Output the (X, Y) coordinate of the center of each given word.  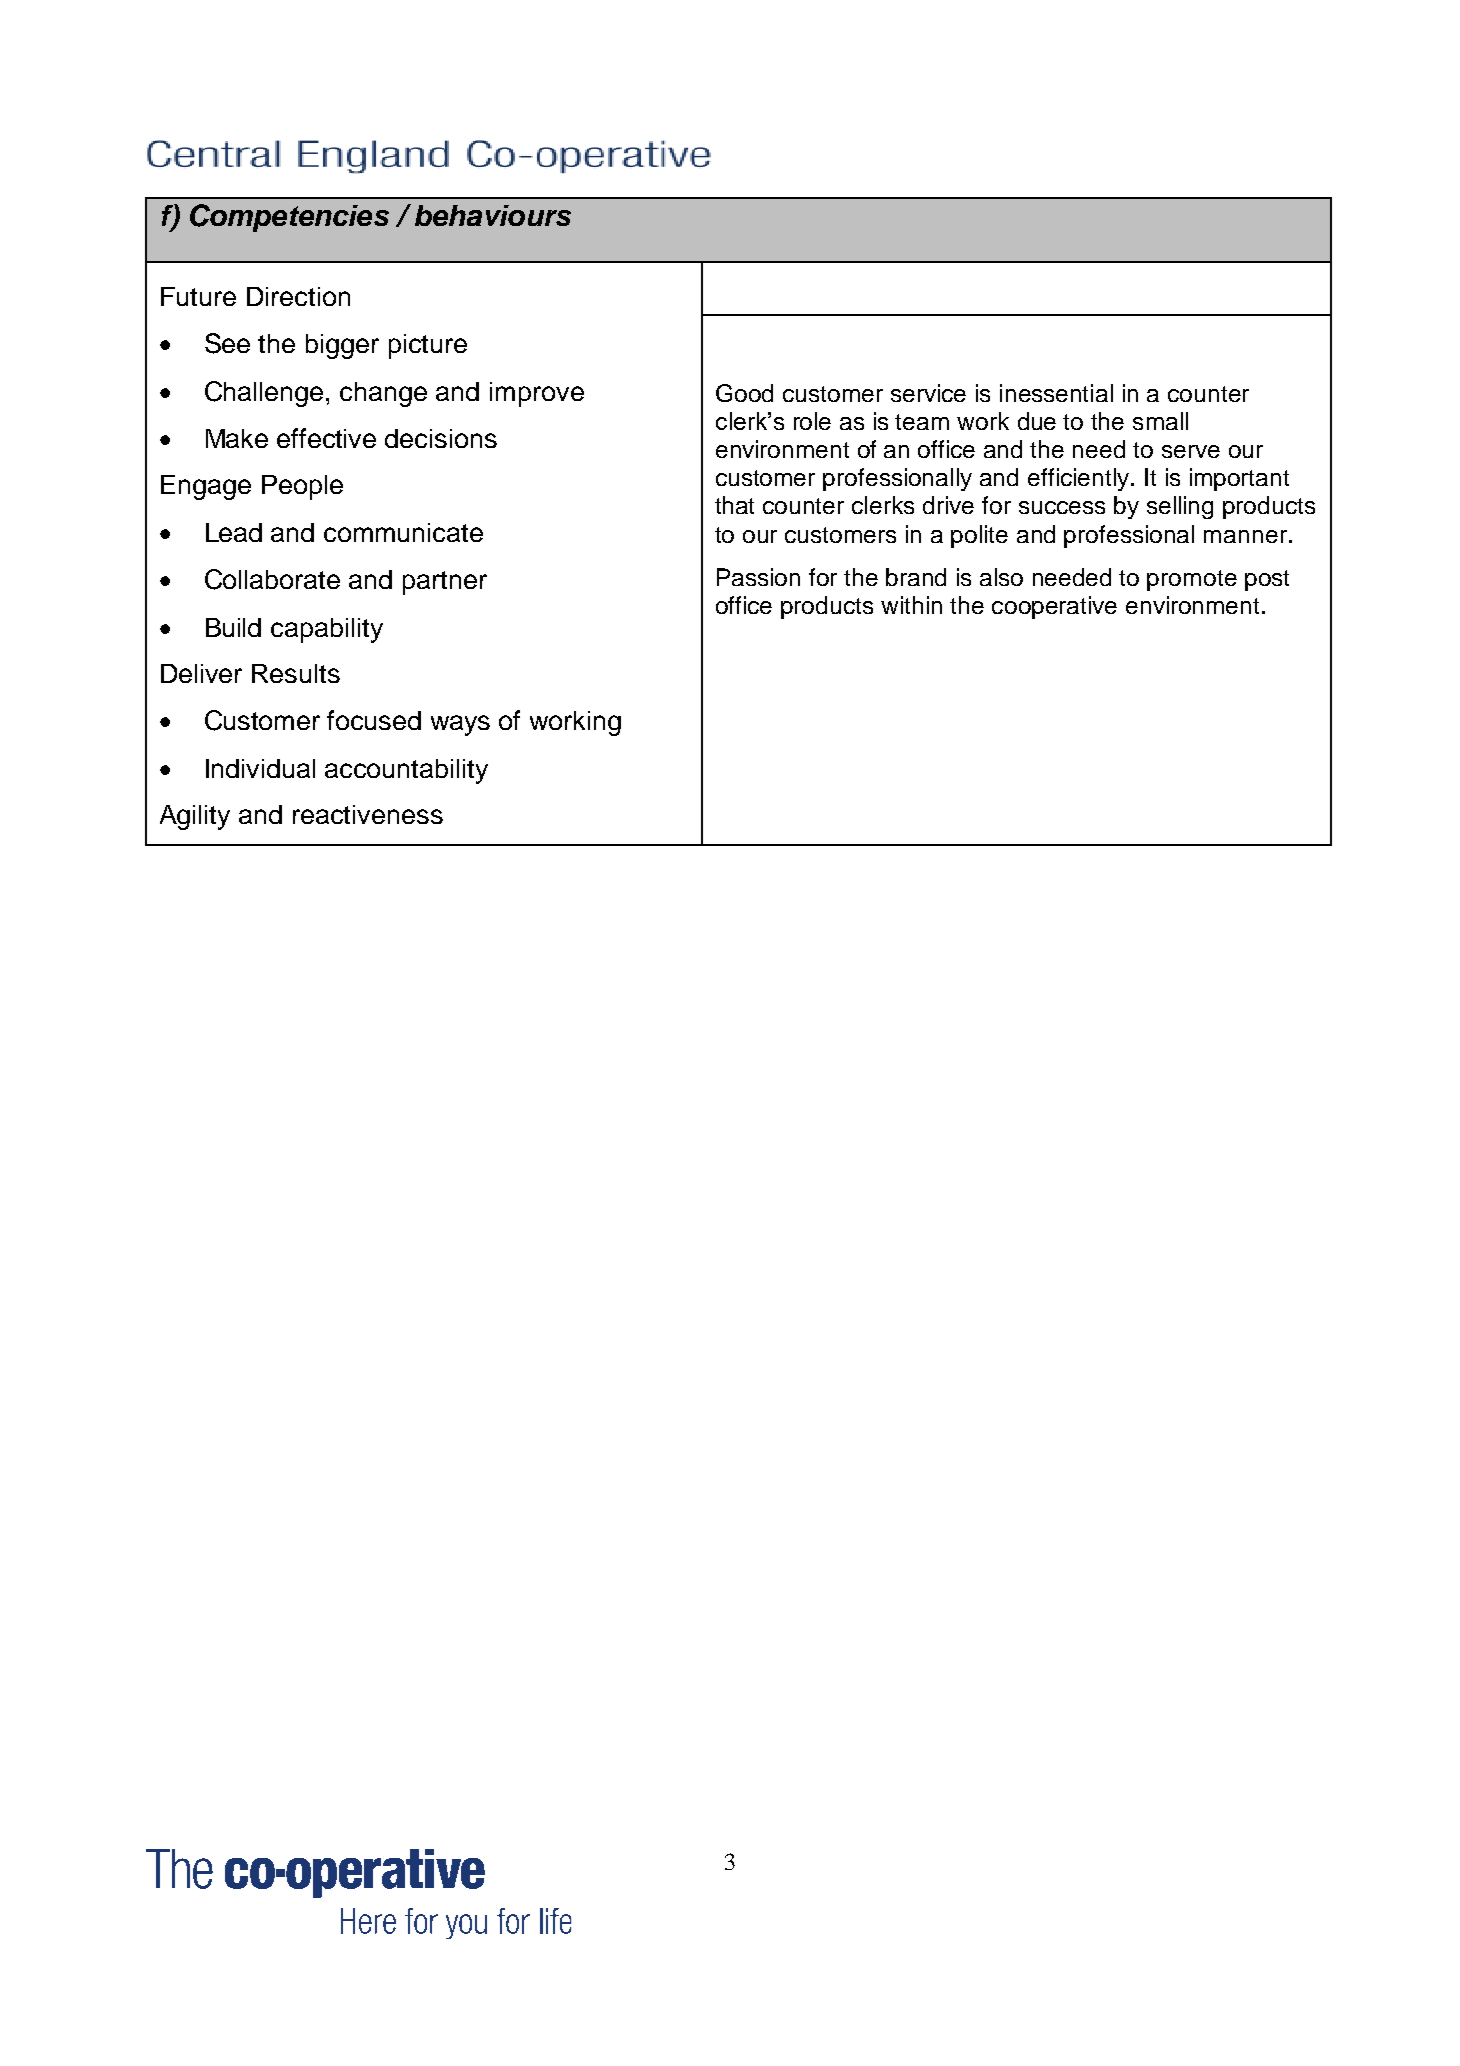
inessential (1056, 393)
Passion (758, 577)
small (1160, 421)
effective (326, 438)
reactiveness (368, 814)
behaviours (493, 215)
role (812, 421)
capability (327, 630)
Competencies (289, 218)
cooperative (1054, 607)
